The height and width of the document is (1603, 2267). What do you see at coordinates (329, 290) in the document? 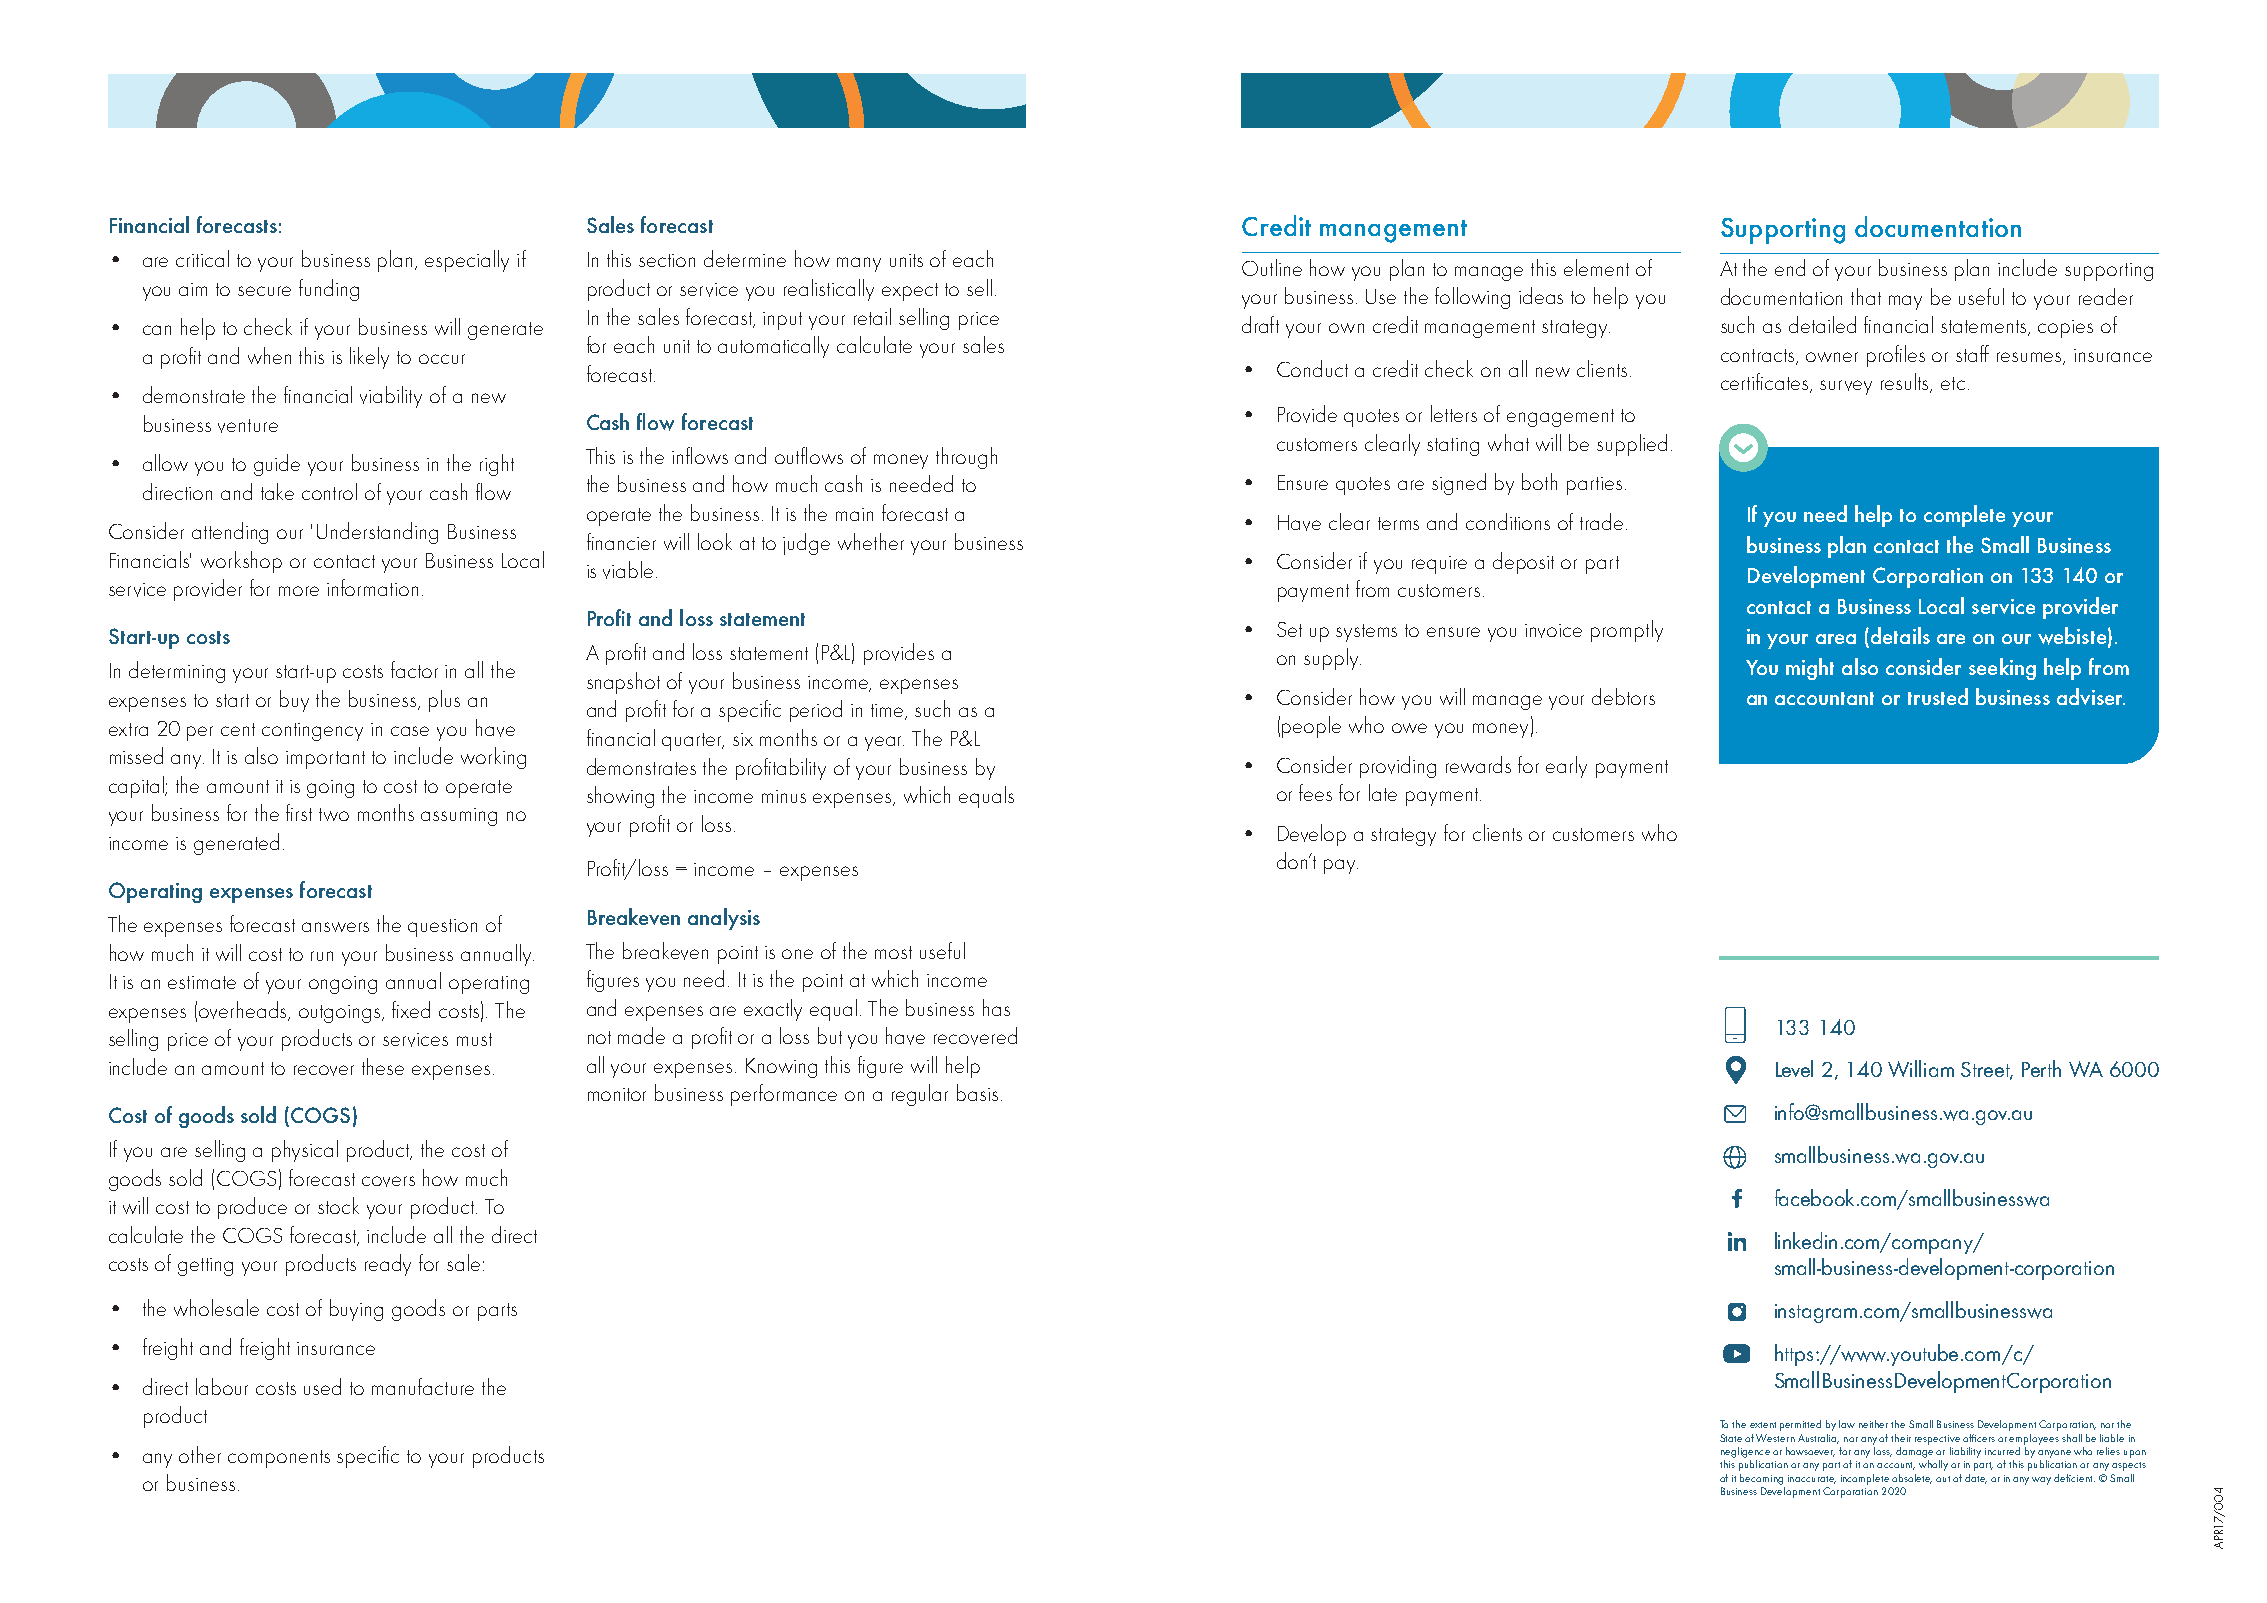
I see `funding` at bounding box center [329, 290].
